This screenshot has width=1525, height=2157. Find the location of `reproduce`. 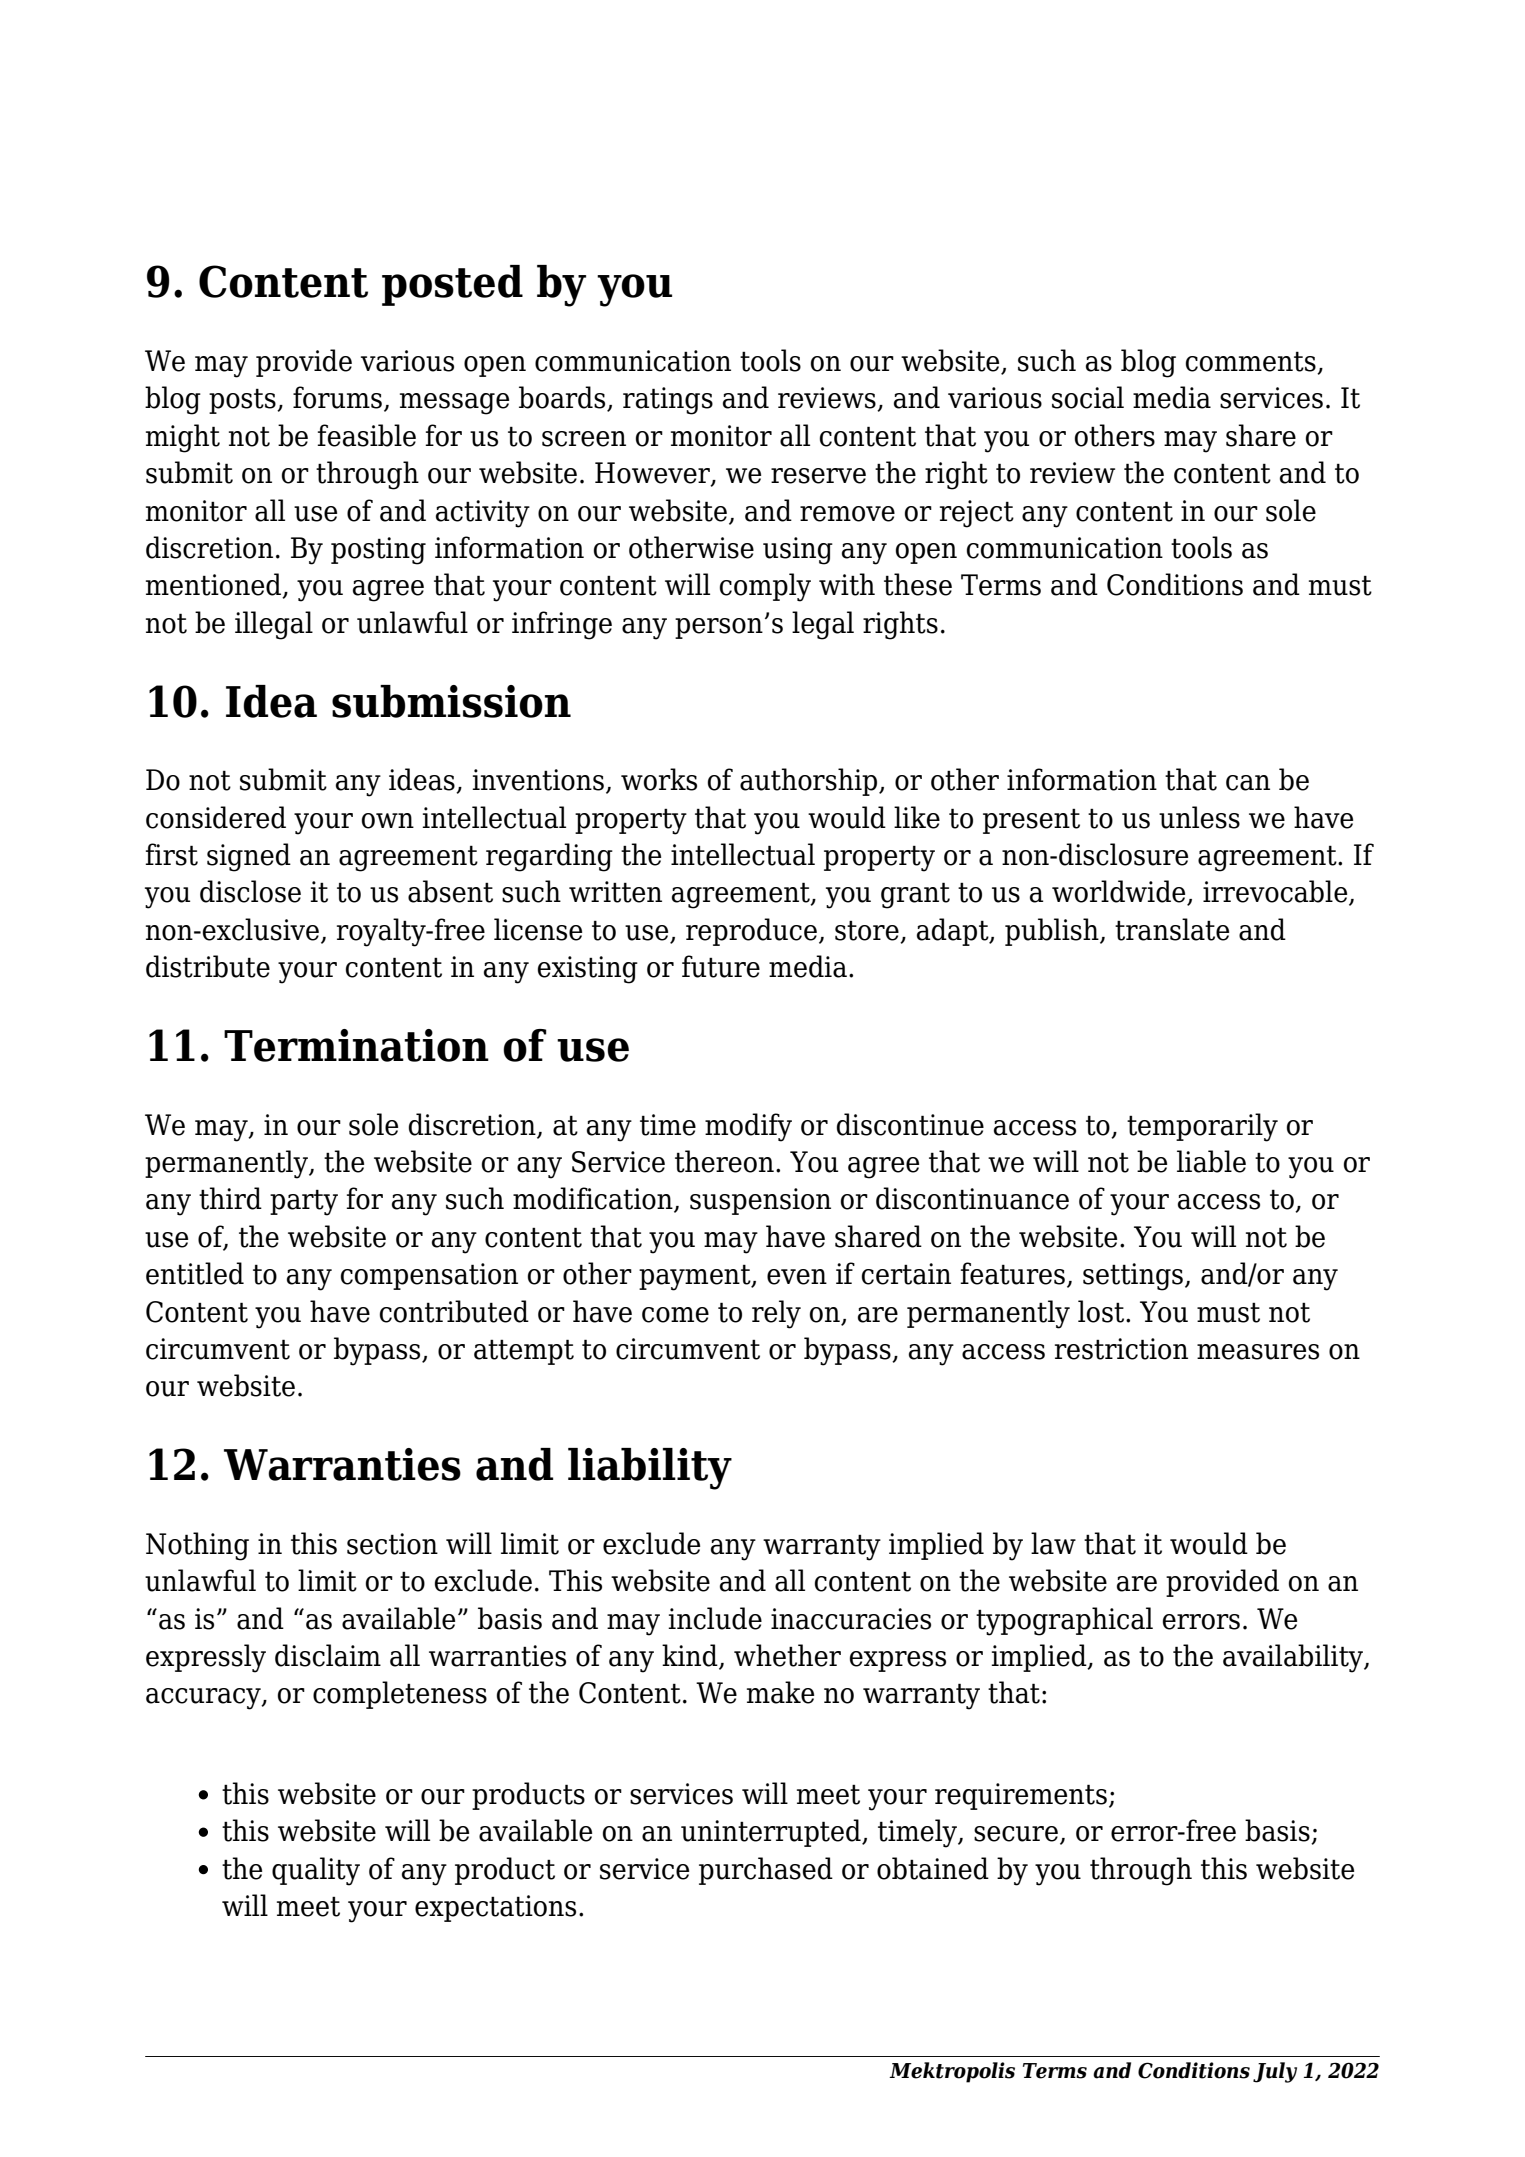

reproduce is located at coordinates (751, 932).
